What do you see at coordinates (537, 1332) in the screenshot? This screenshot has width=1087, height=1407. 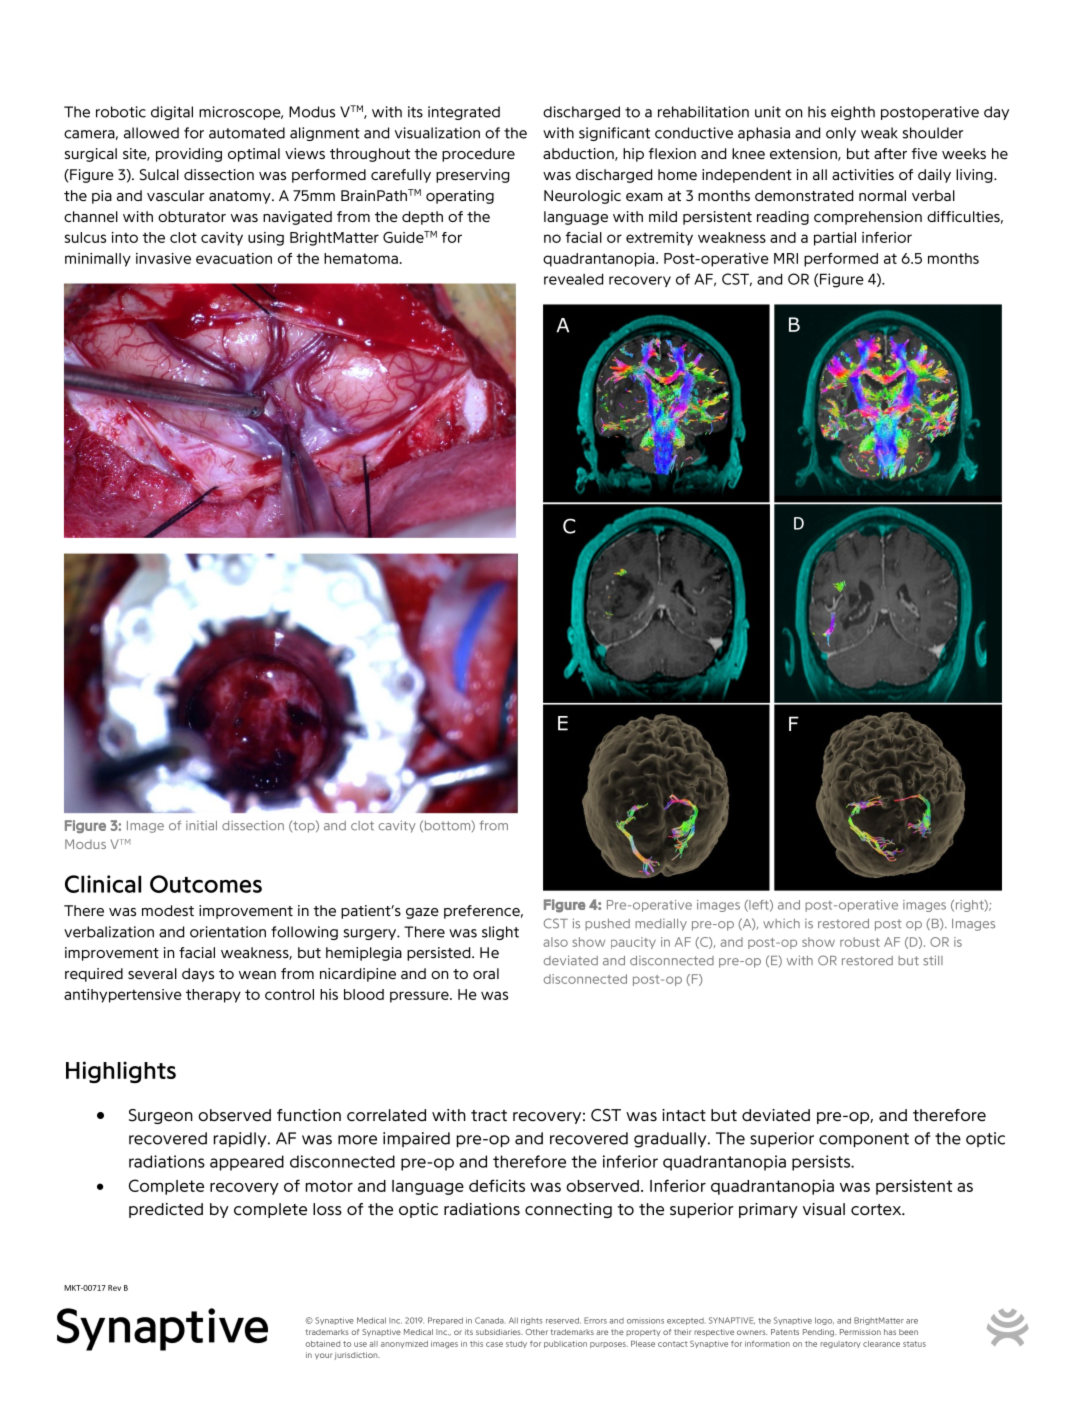 I see `Other` at bounding box center [537, 1332].
